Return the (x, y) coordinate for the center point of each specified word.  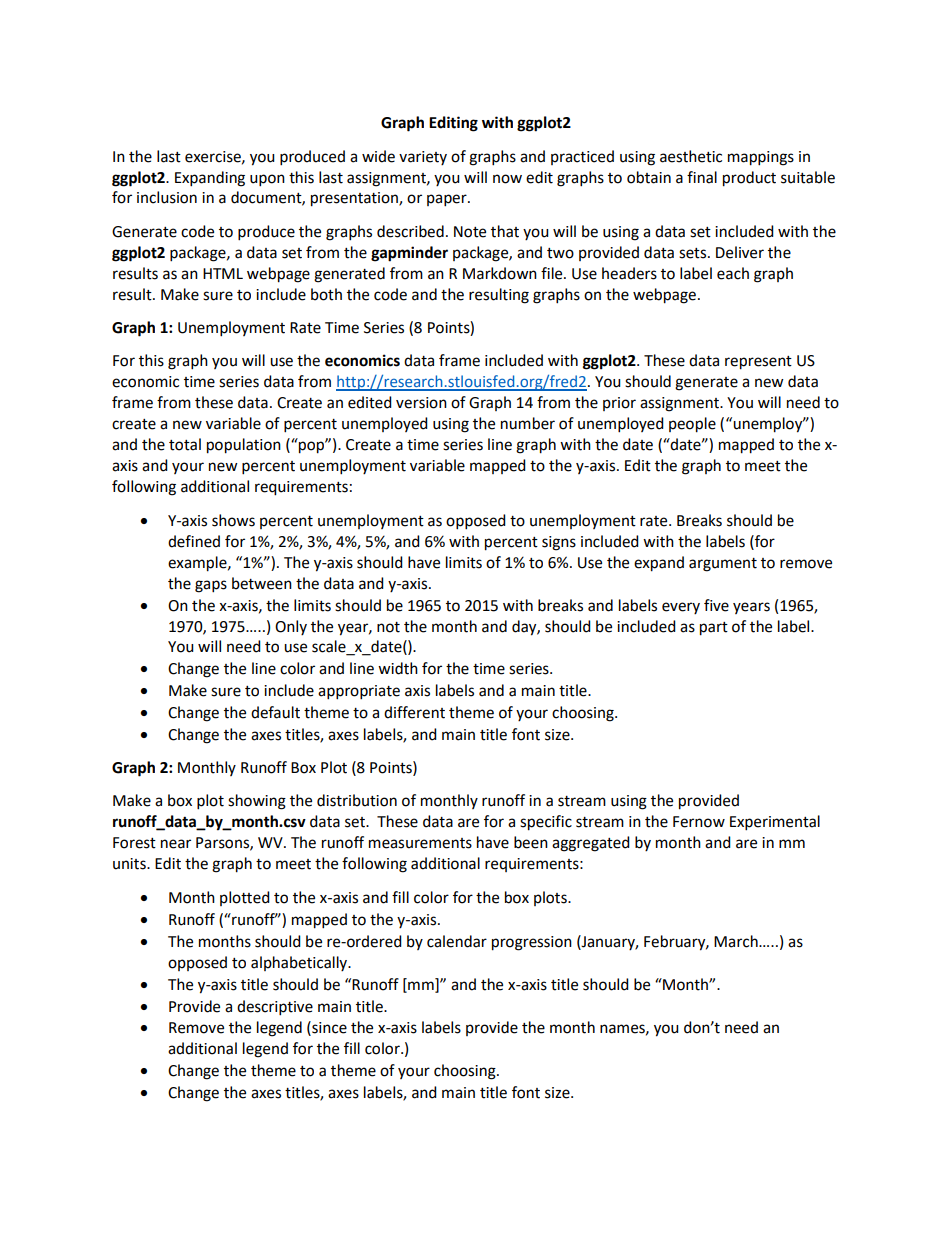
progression (532, 943)
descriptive (275, 1008)
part (714, 629)
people (692, 425)
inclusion (167, 197)
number (528, 423)
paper (448, 200)
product (749, 179)
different (414, 712)
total (185, 444)
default (275, 712)
